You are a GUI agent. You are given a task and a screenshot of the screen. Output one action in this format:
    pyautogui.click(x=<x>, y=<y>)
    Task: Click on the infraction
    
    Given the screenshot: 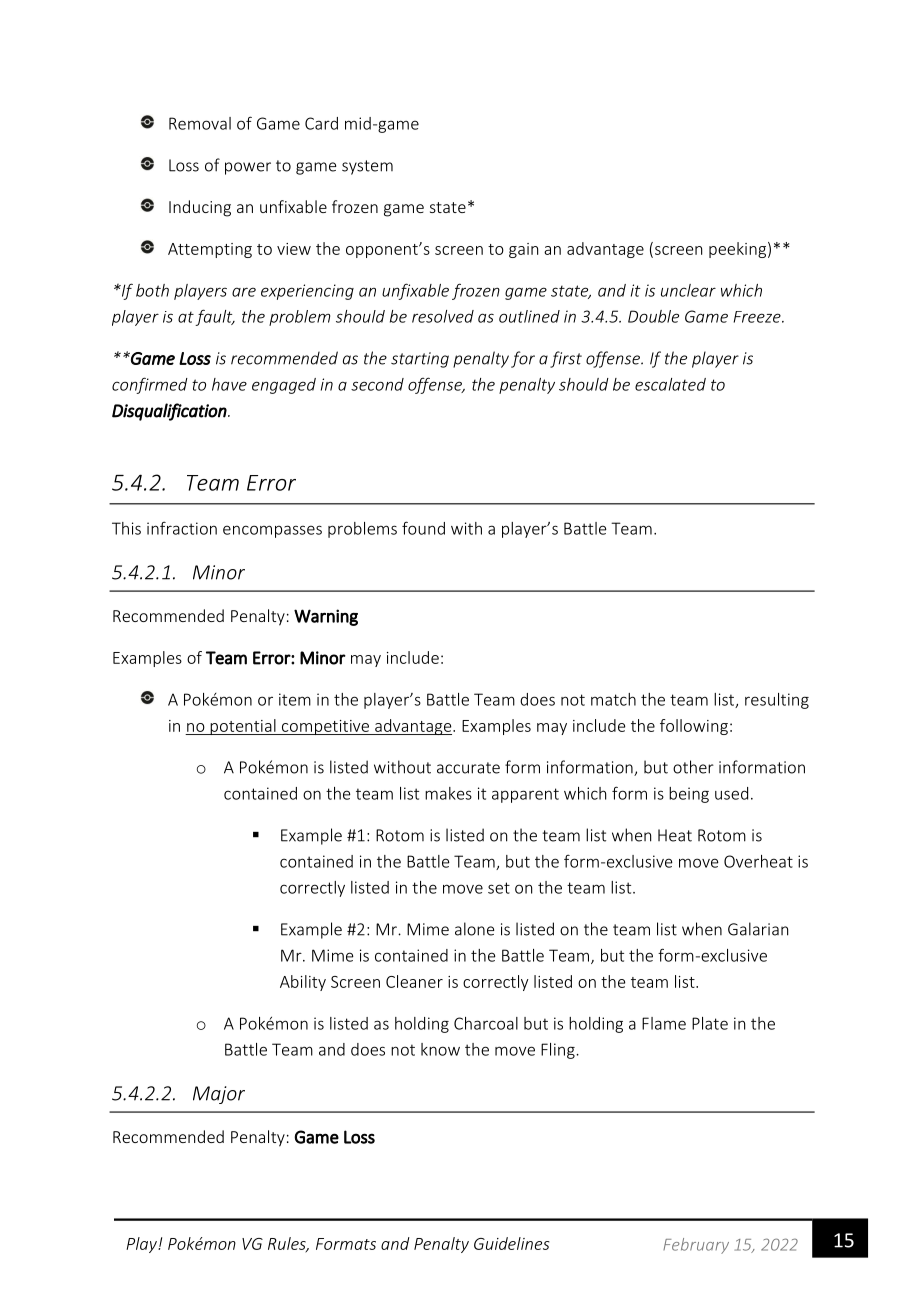 What is the action you would take?
    pyautogui.click(x=182, y=528)
